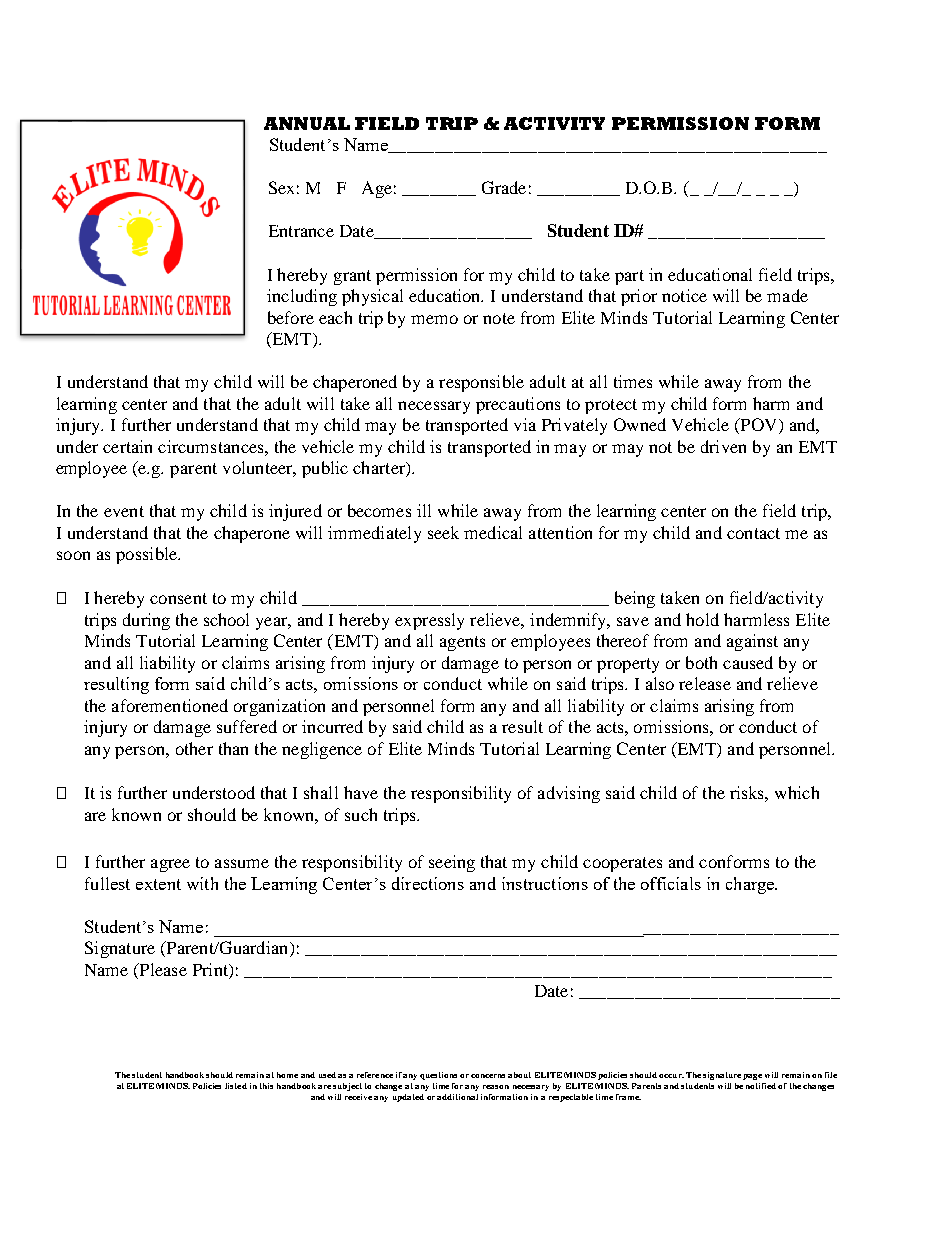  I want to click on agree, so click(170, 865).
